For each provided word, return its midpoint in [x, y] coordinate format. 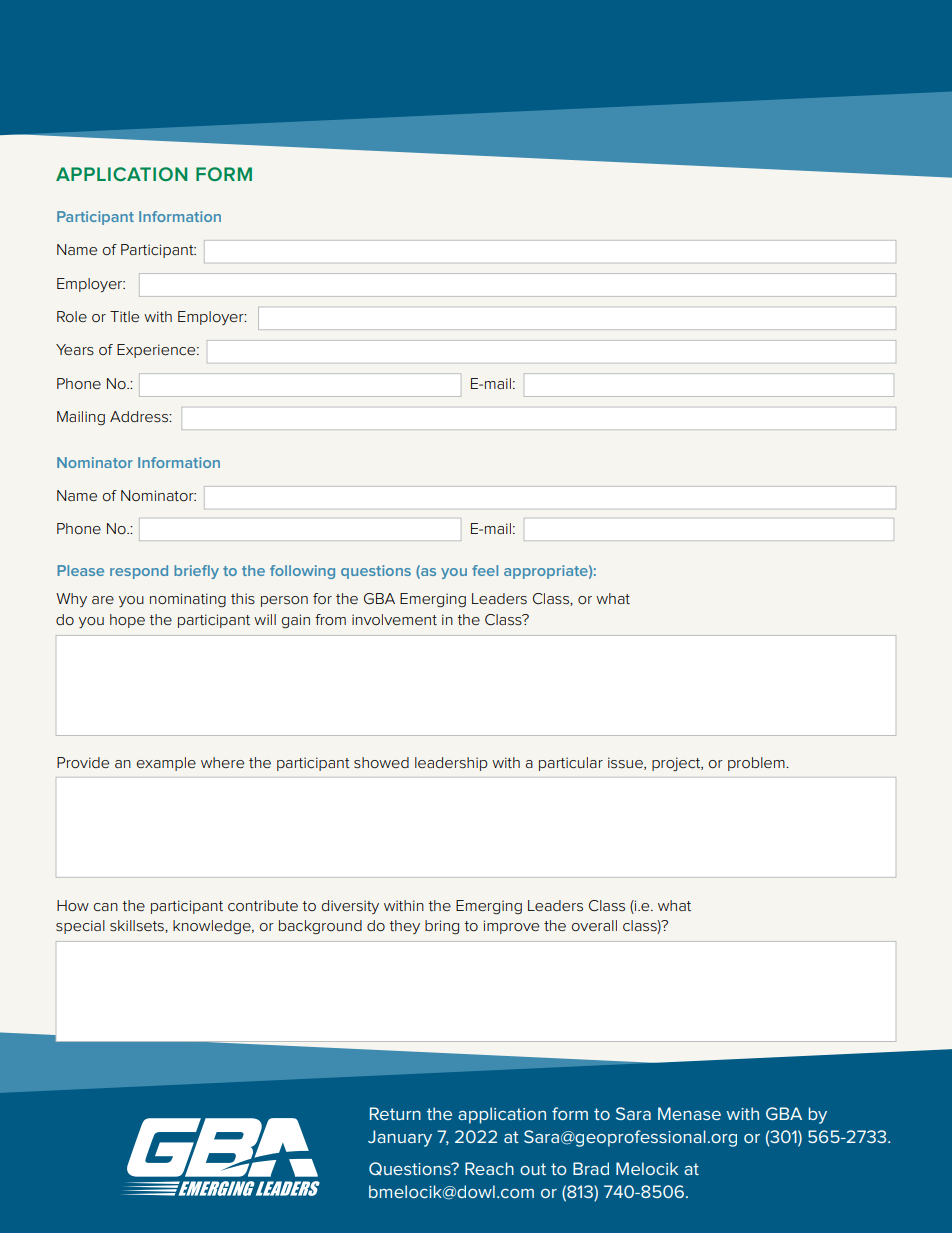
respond [139, 572]
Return [395, 1113]
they [405, 927]
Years [75, 350]
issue [626, 763]
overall [594, 925]
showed [381, 763]
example [166, 764]
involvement [394, 619]
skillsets [138, 926]
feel [485, 570]
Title [124, 316]
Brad [591, 1168]
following [302, 572]
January [400, 1138]
